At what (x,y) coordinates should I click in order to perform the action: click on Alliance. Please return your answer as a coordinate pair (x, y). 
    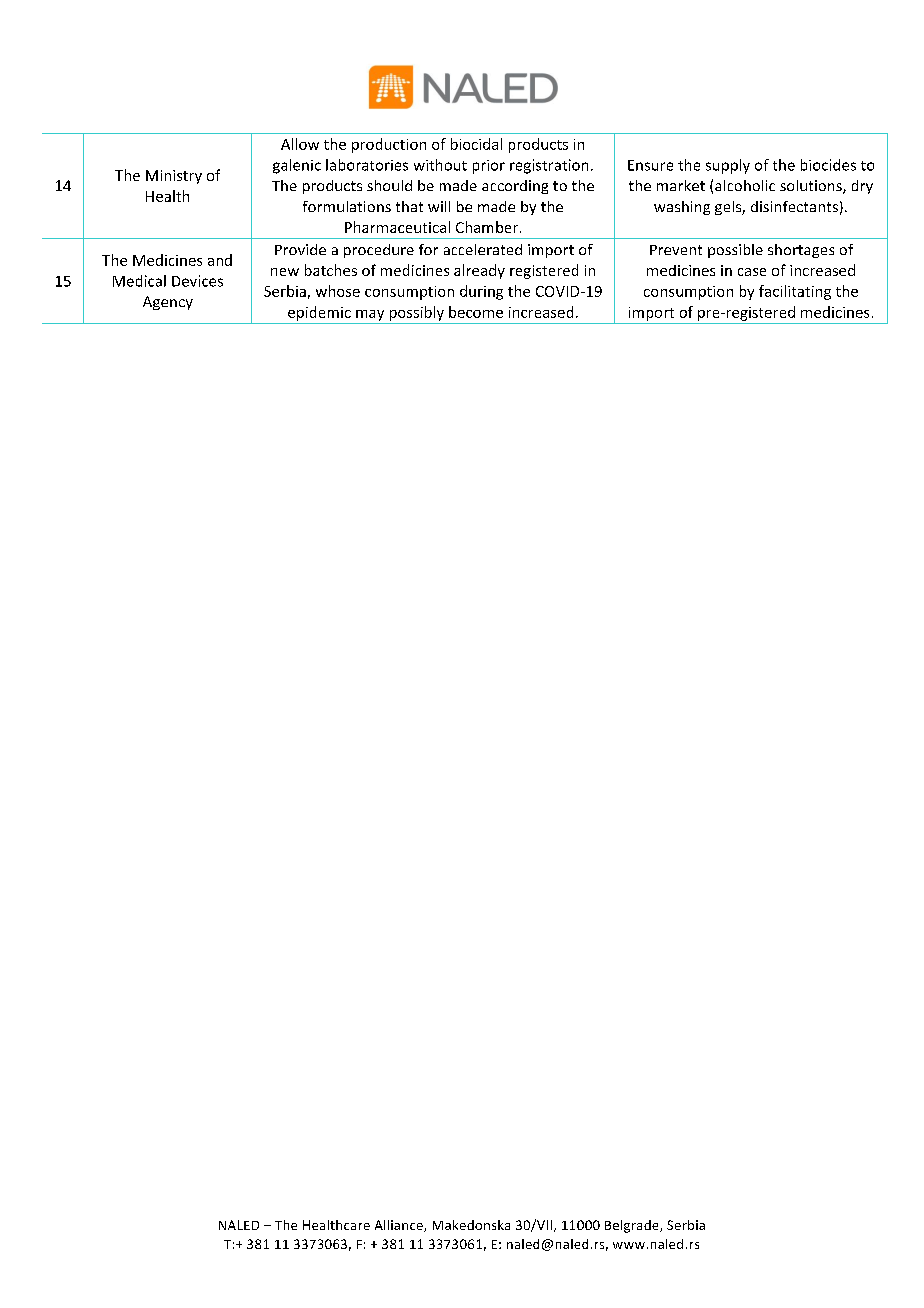
    Looking at the image, I should click on (400, 1226).
